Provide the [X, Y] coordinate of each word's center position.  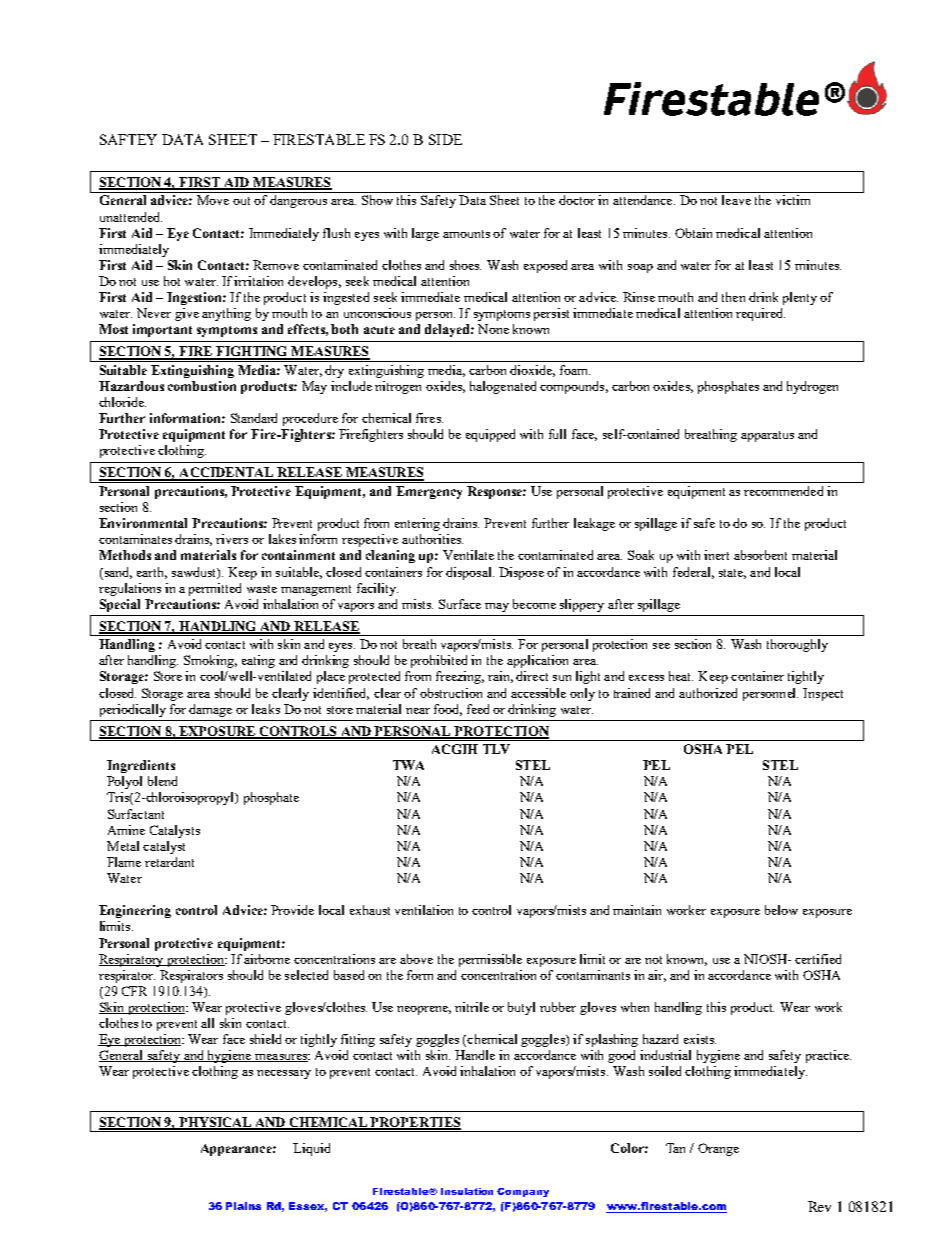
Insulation [467, 1191]
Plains [243, 1206]
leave [736, 200]
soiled [665, 1071]
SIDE [445, 139]
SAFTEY [128, 139]
